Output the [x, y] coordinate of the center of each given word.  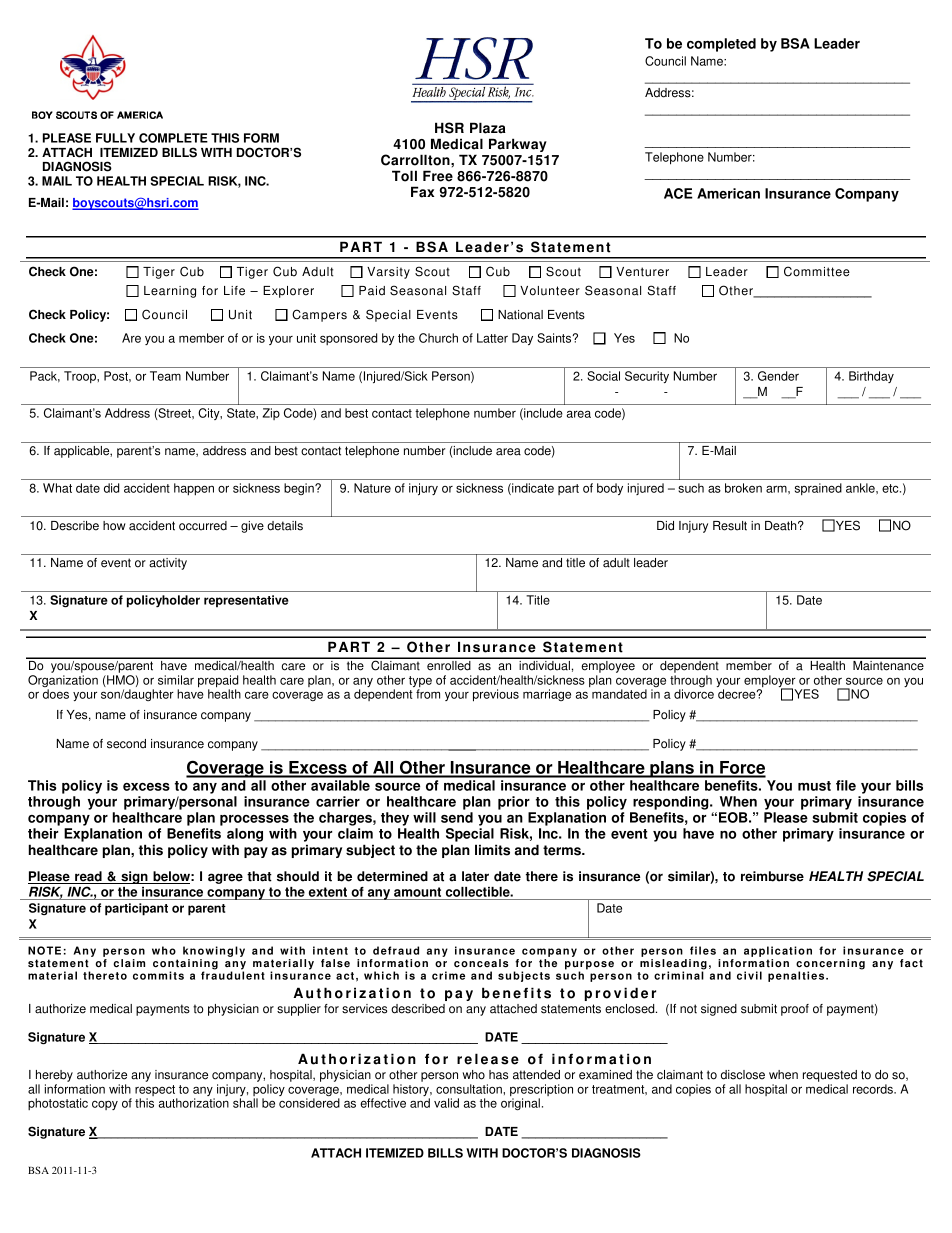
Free [438, 176]
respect [156, 1092]
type [420, 683]
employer [770, 682]
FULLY [115, 138]
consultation [470, 1089]
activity [168, 564]
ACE [678, 193]
